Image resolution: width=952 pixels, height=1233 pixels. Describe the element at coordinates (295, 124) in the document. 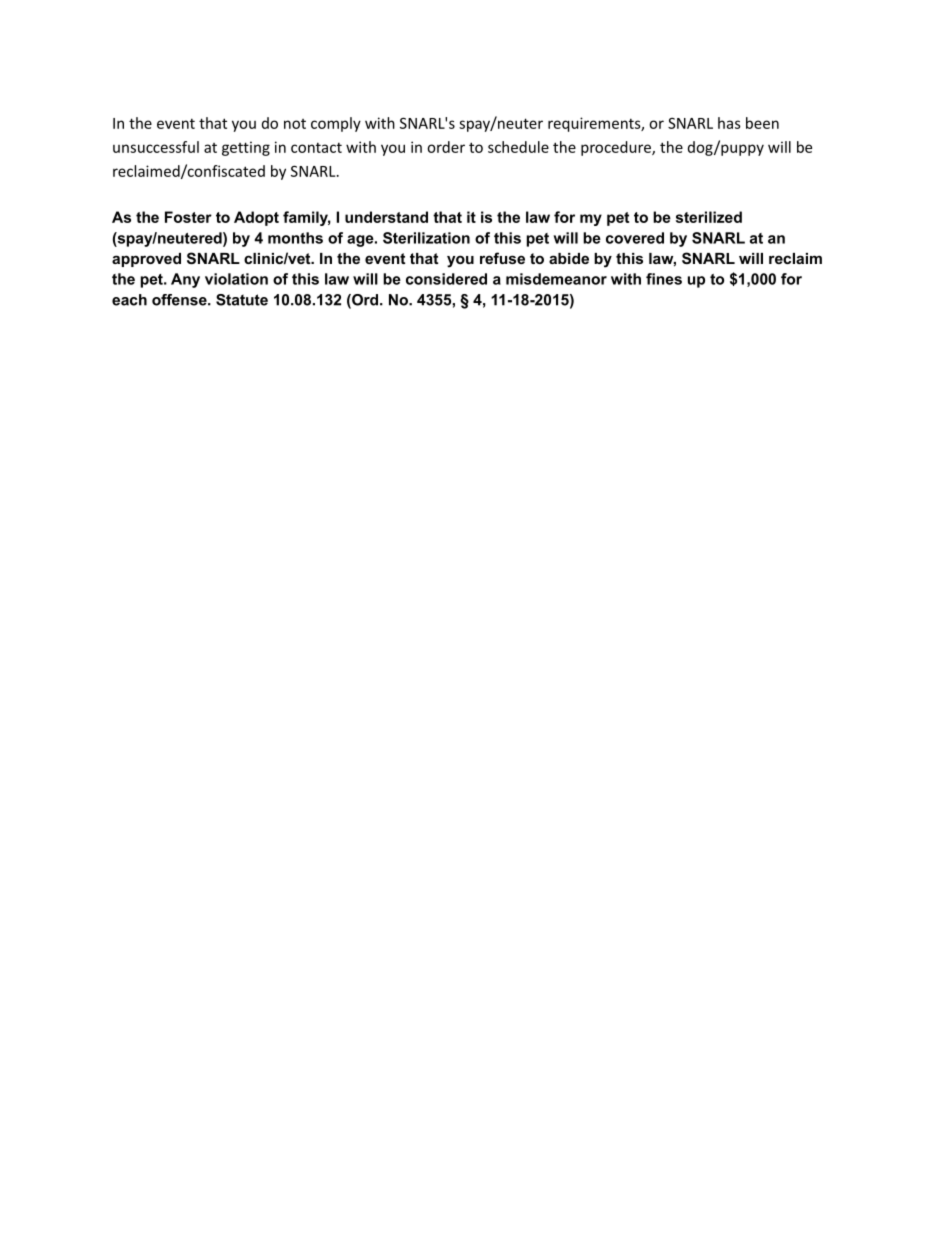

I see `not` at that location.
